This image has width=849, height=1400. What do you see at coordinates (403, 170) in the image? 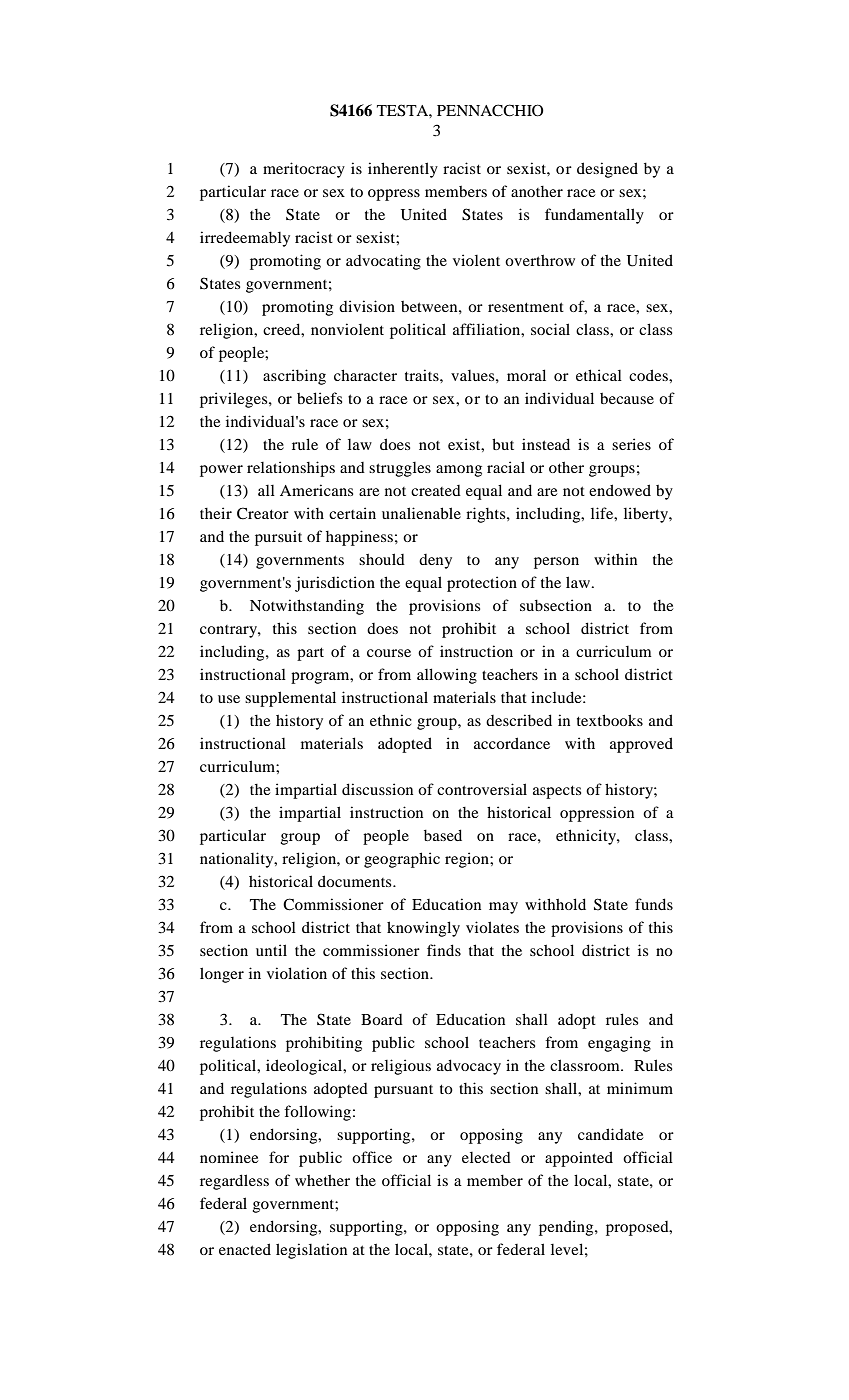
I see `inherently` at bounding box center [403, 170].
